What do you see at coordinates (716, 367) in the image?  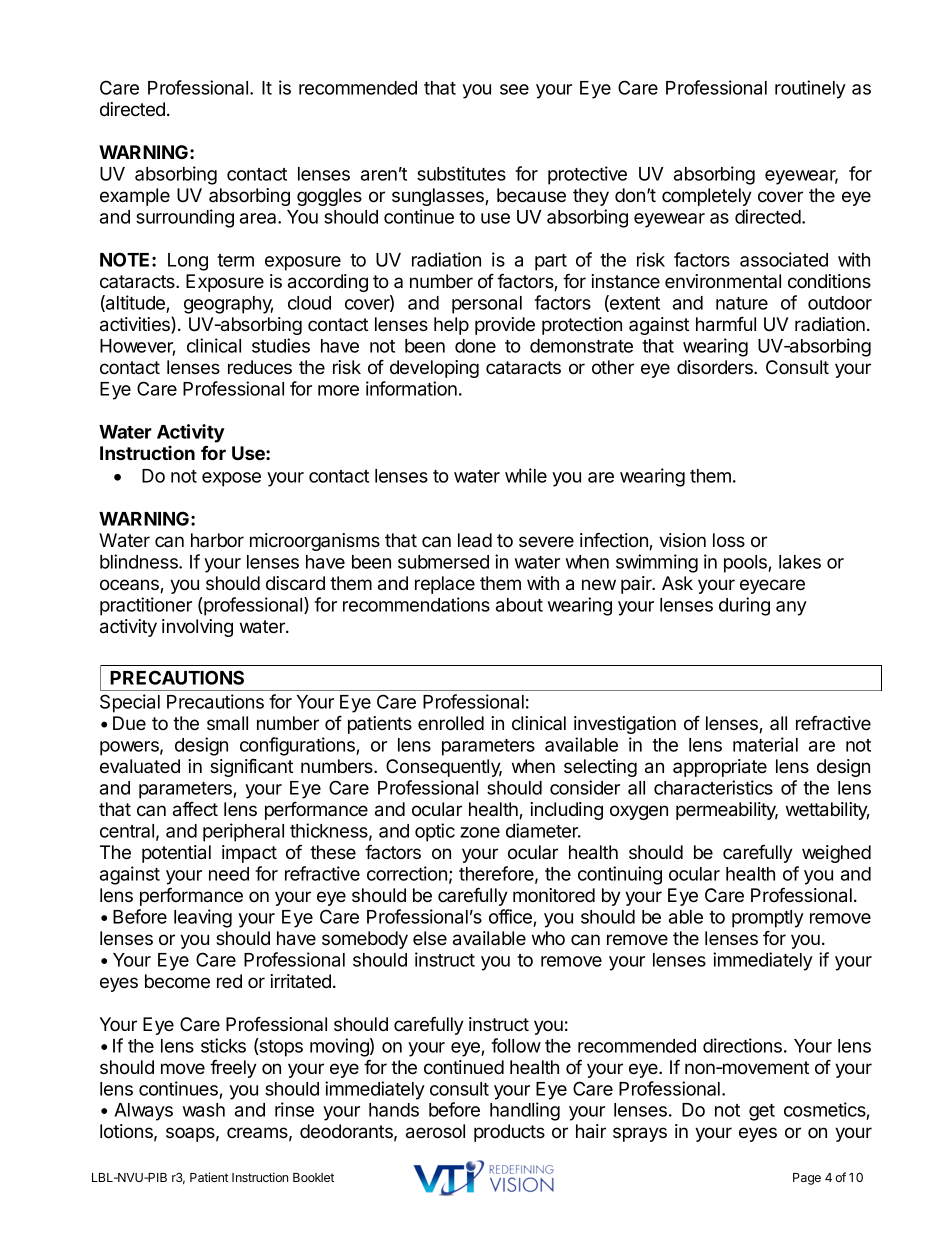 I see `disorders` at bounding box center [716, 367].
